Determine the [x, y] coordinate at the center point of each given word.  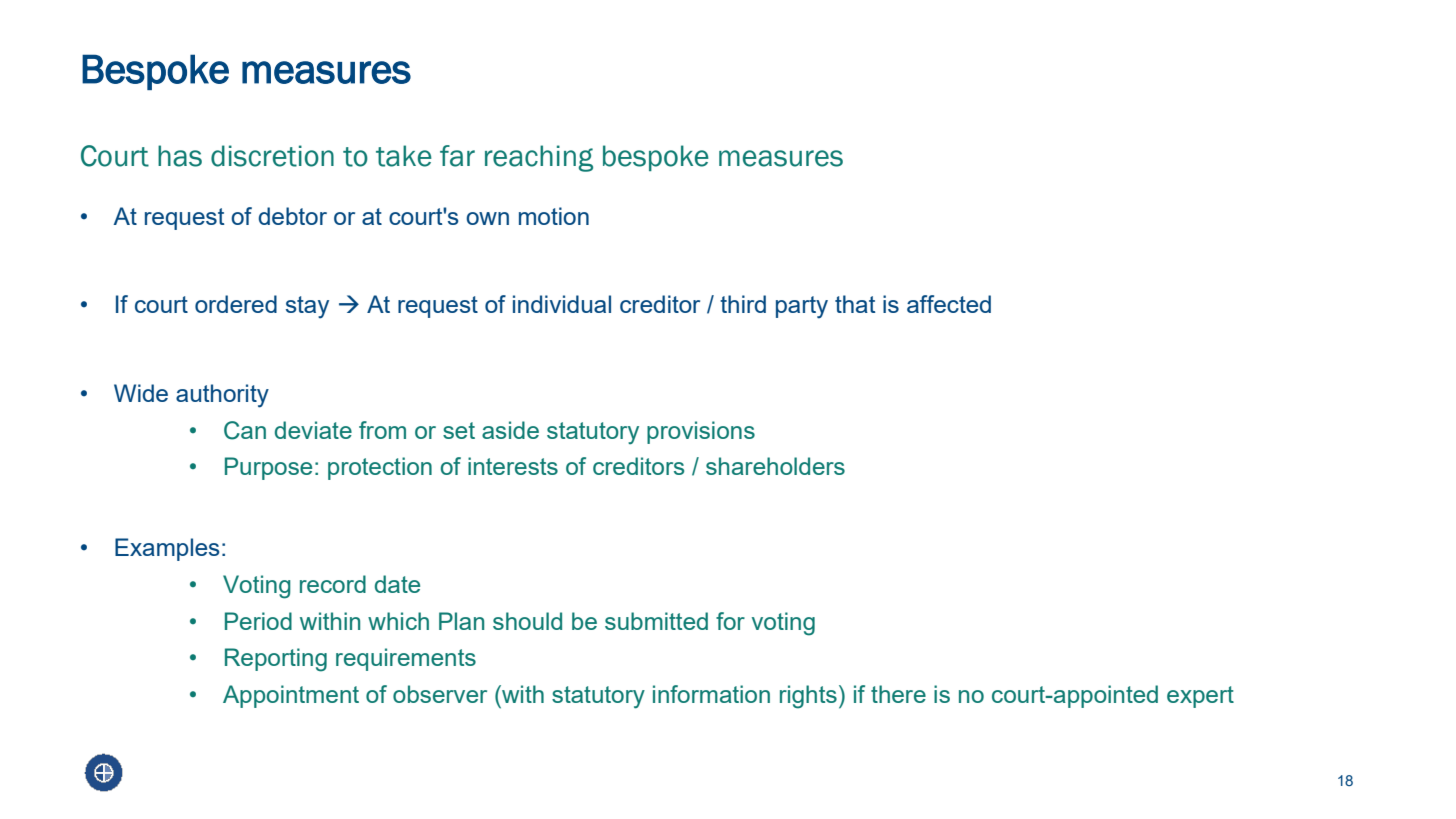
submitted [656, 621]
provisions [701, 432]
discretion [272, 156]
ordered [236, 304]
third [743, 304]
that [855, 304]
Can [245, 430]
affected [949, 304]
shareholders [775, 466]
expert [1200, 697]
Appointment [291, 696]
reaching [539, 158]
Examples [167, 549]
